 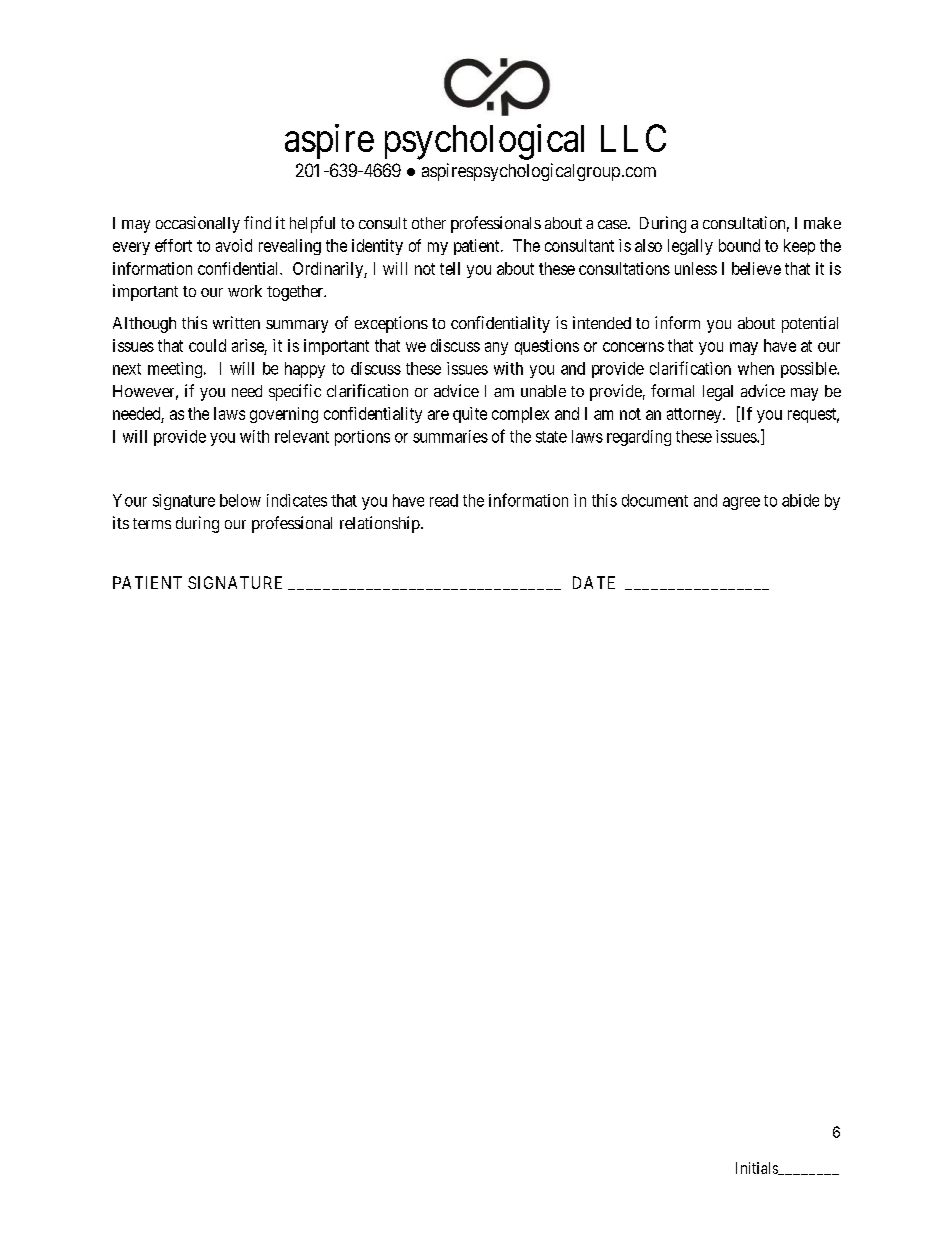 I want to click on read, so click(x=444, y=500).
